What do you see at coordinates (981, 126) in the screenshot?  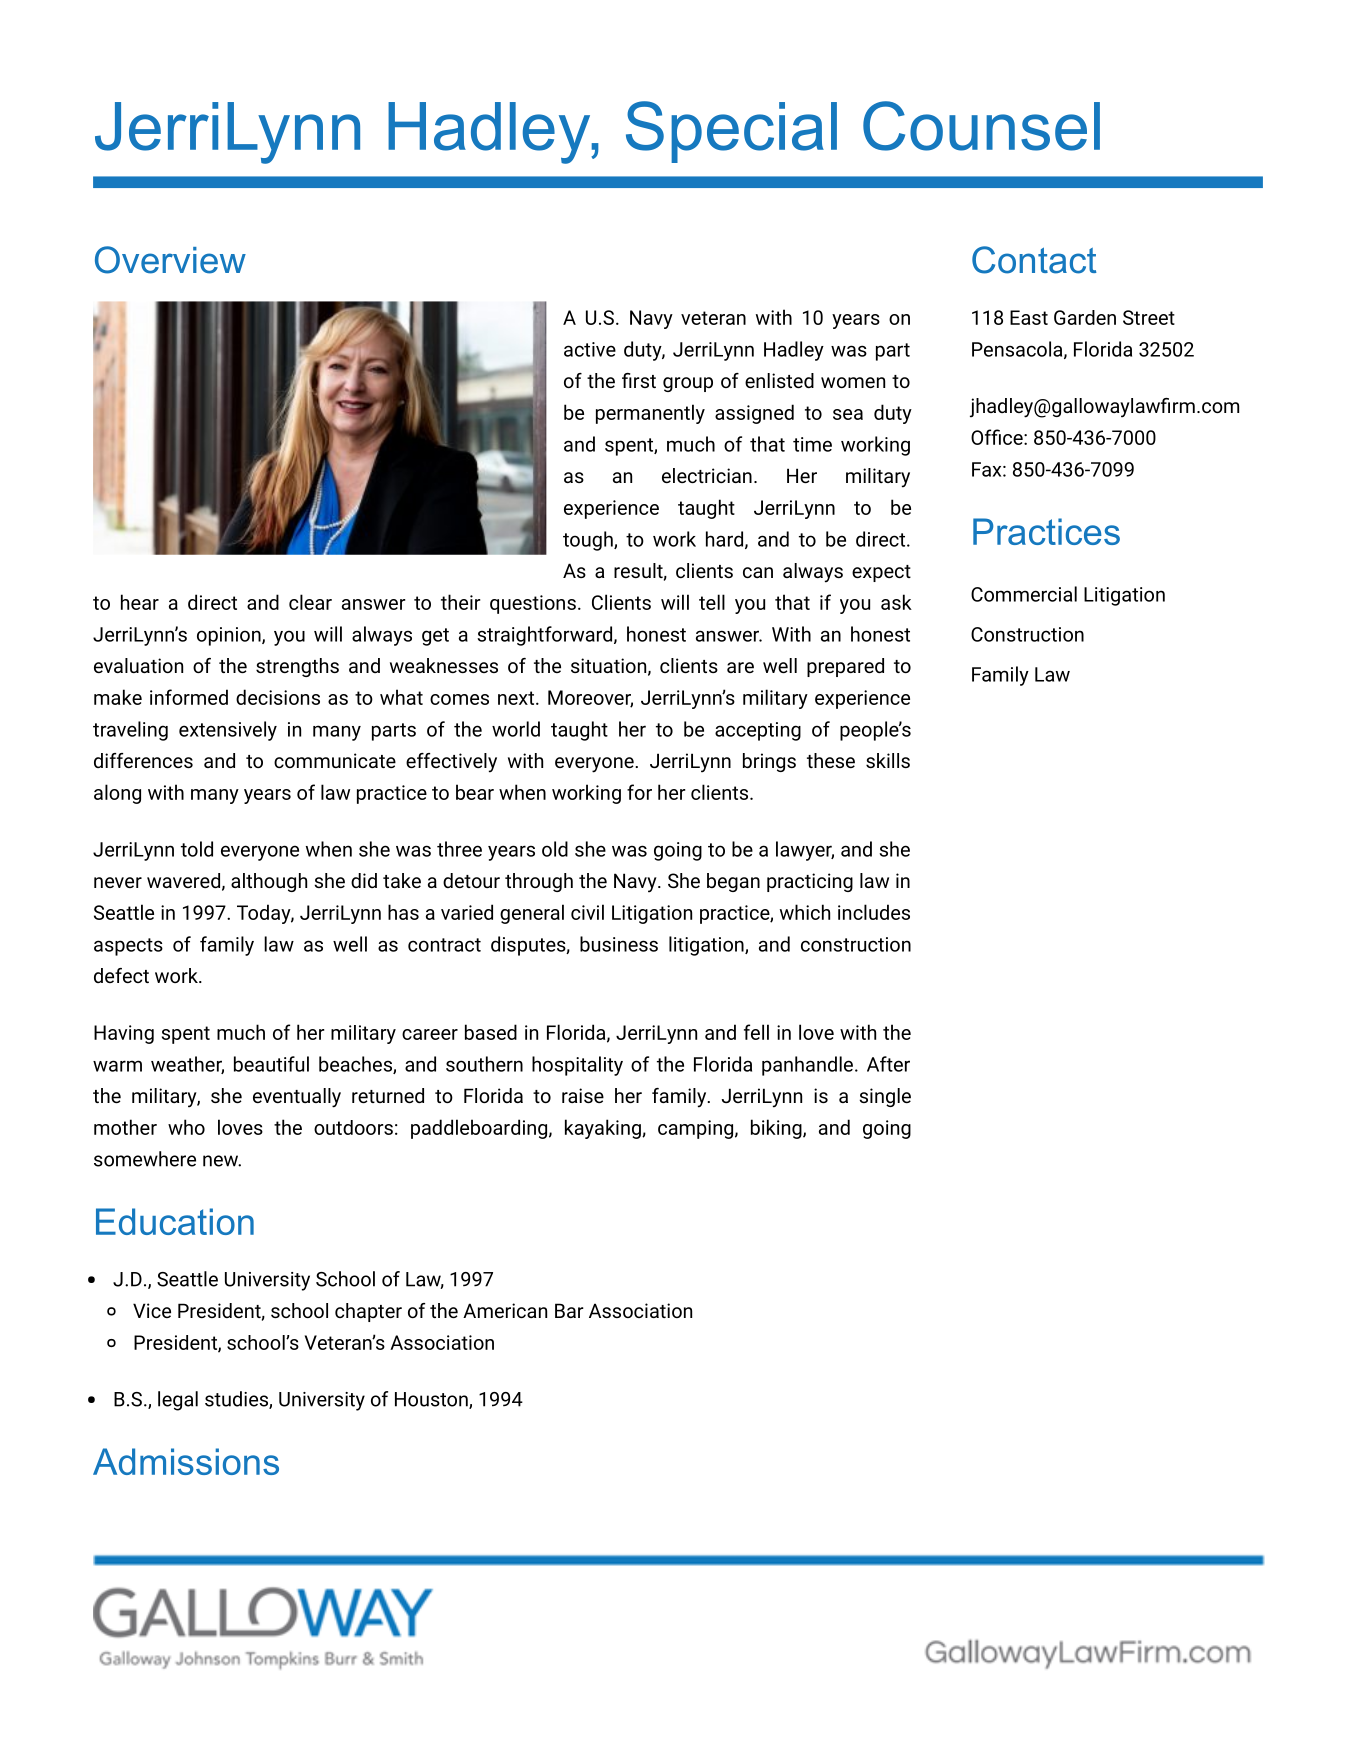 I see `Counsel` at bounding box center [981, 126].
